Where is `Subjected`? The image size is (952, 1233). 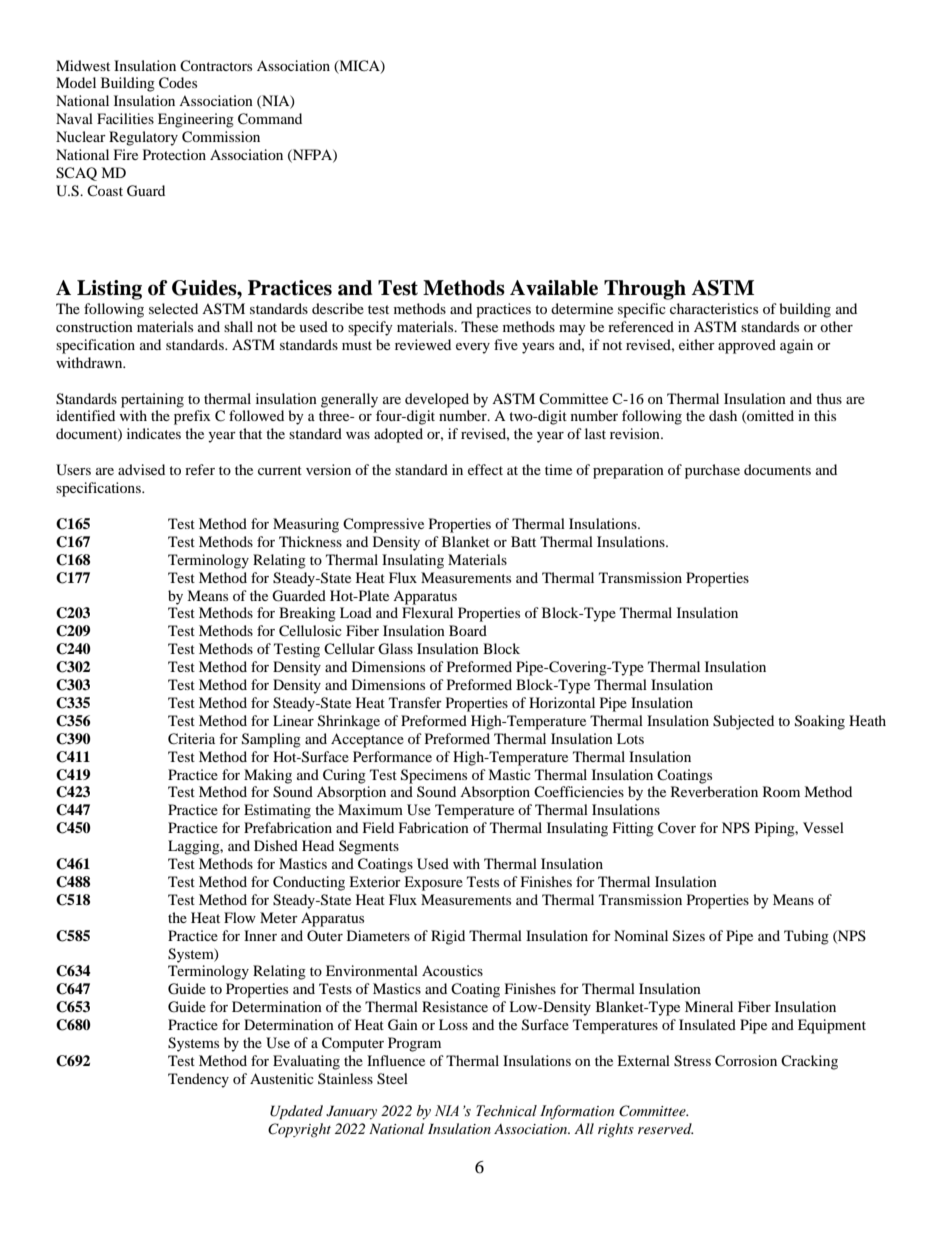 Subjected is located at coordinates (743, 722).
